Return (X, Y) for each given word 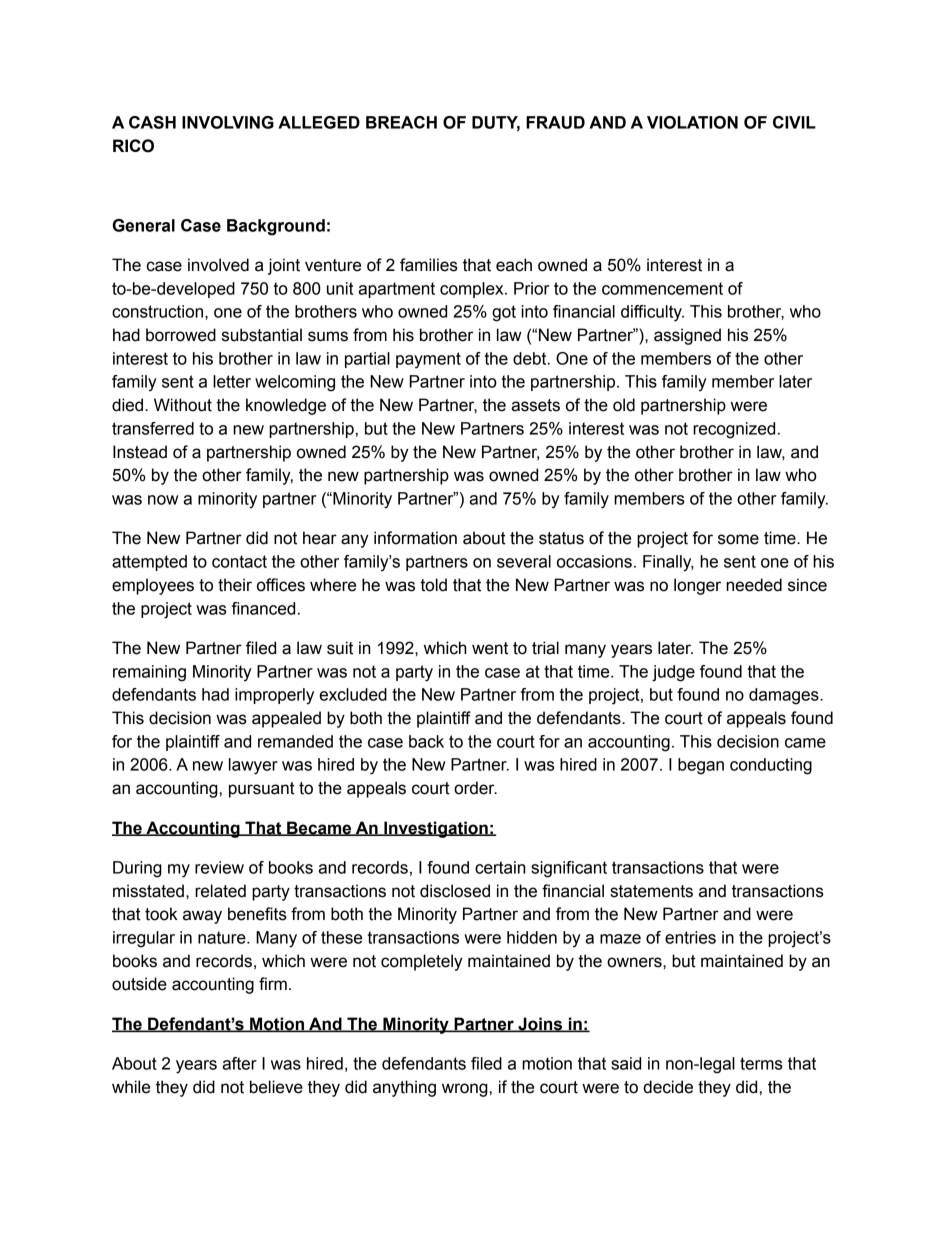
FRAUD (555, 122)
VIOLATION (692, 122)
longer (697, 586)
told (433, 585)
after (239, 1063)
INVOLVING (228, 122)
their (235, 585)
